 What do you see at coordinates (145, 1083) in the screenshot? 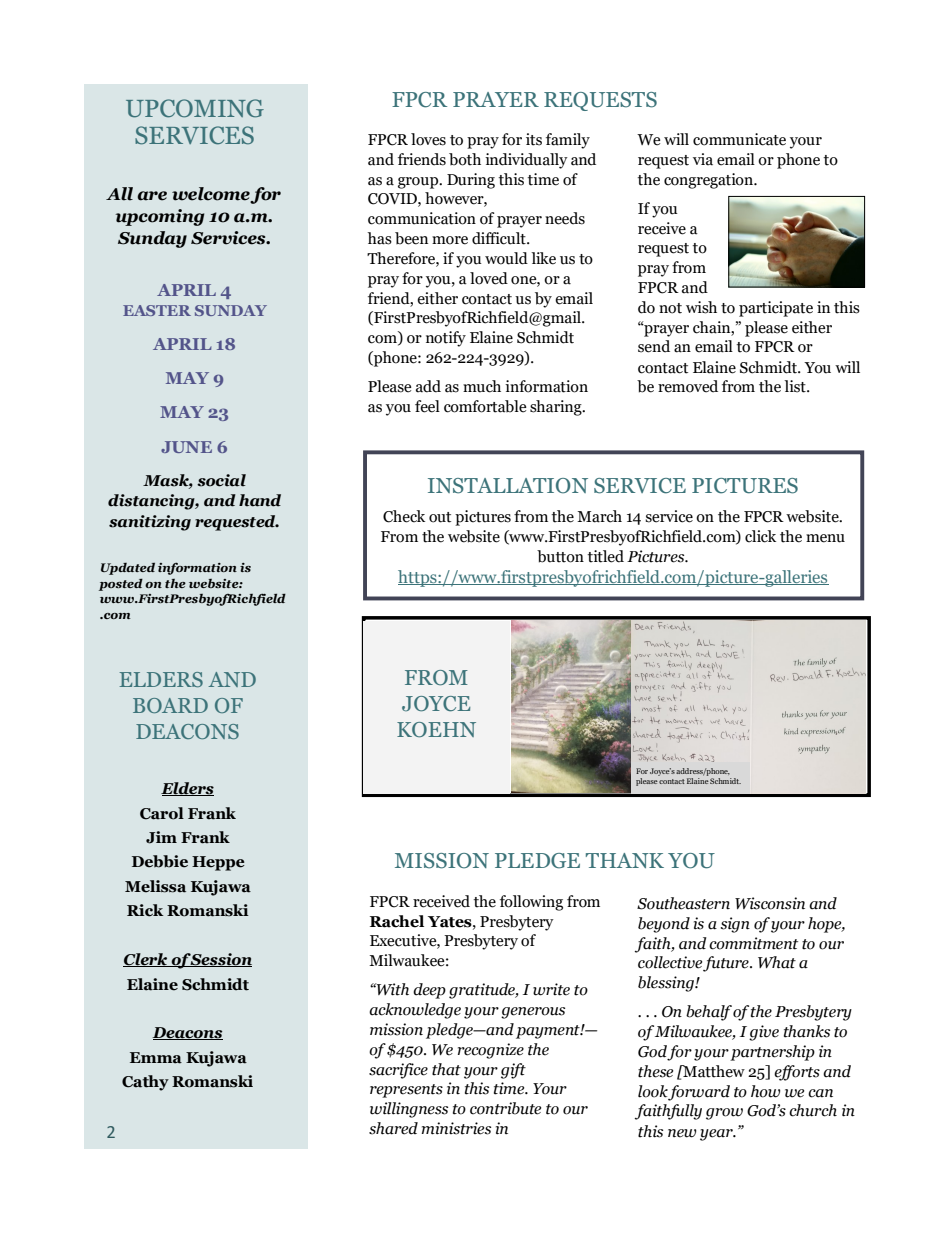
I see `Cathy` at bounding box center [145, 1083].
